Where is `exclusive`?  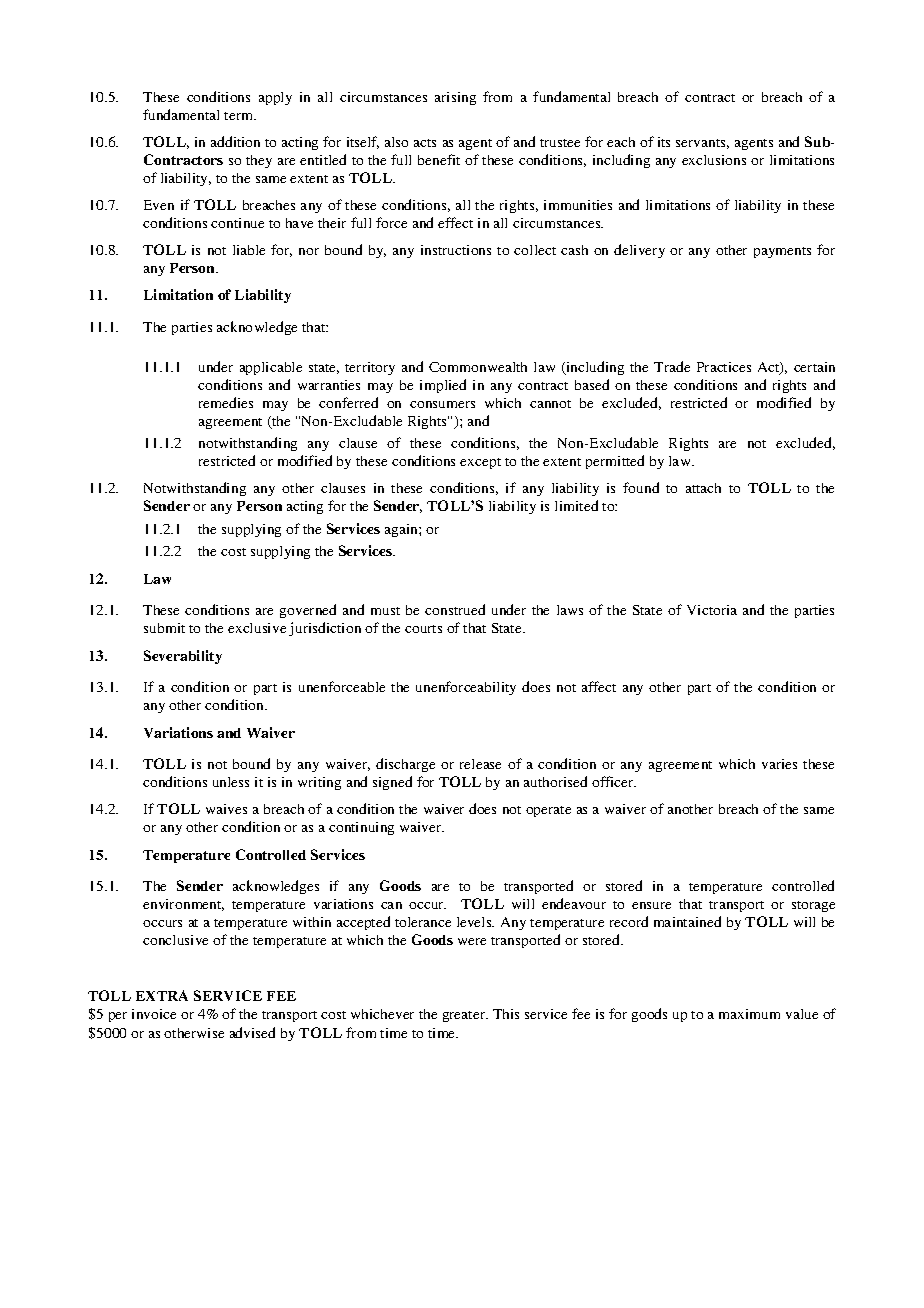
exclusive is located at coordinates (257, 628).
